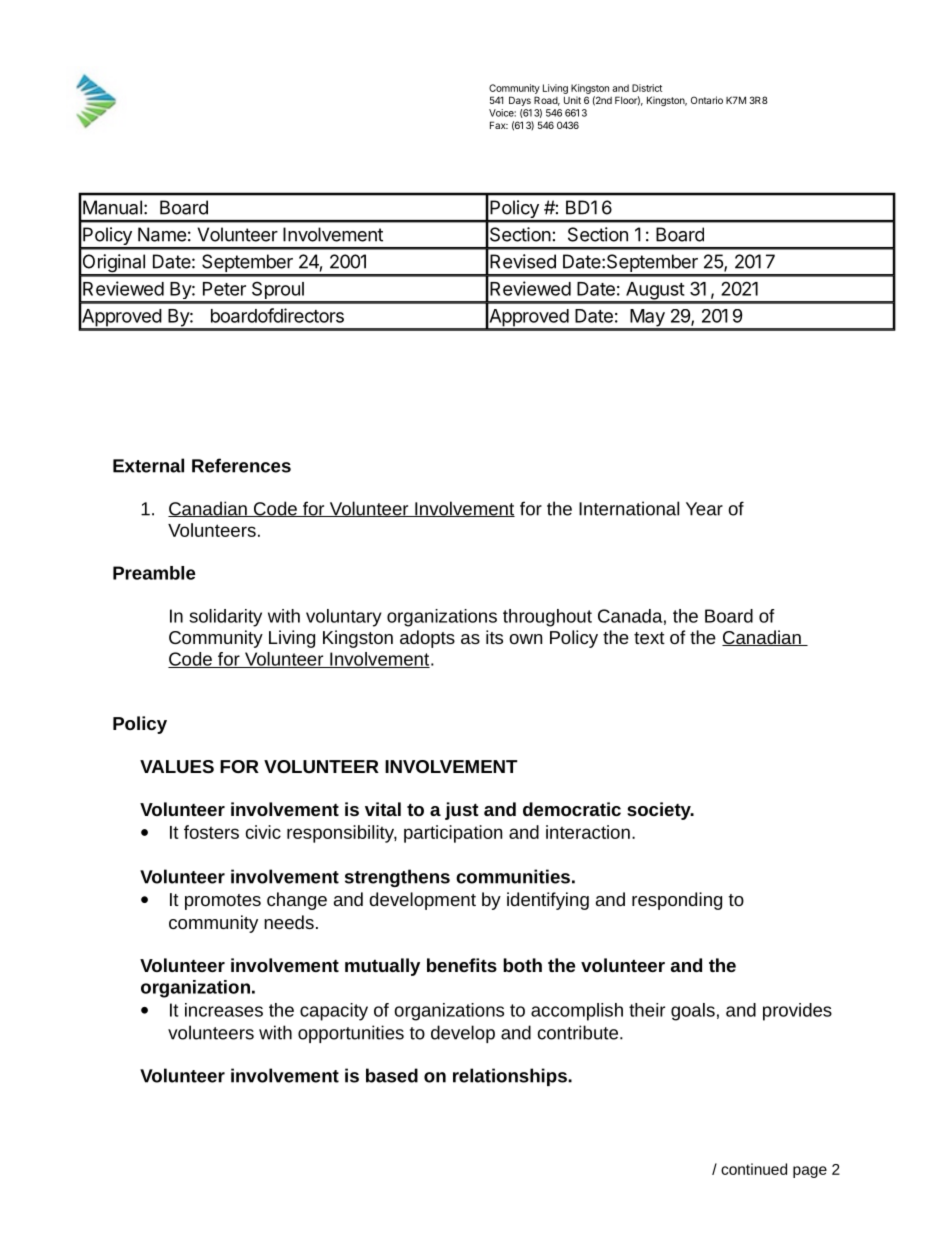  What do you see at coordinates (223, 902) in the document?
I see `promotes` at bounding box center [223, 902].
